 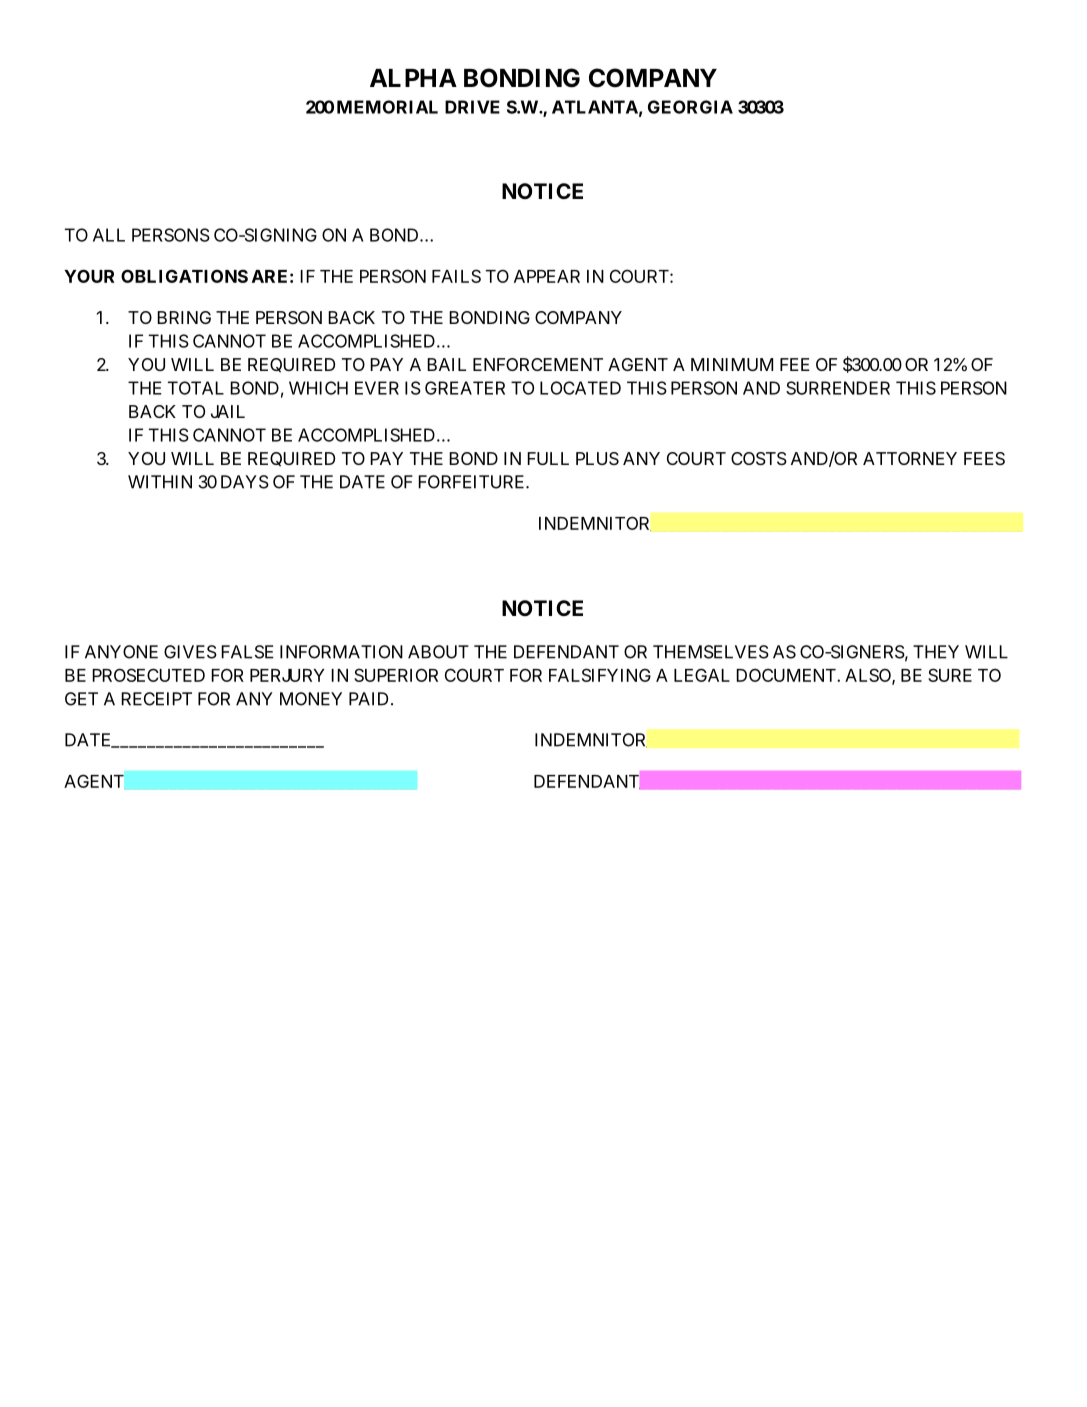 I want to click on LOCATED, so click(x=580, y=388).
